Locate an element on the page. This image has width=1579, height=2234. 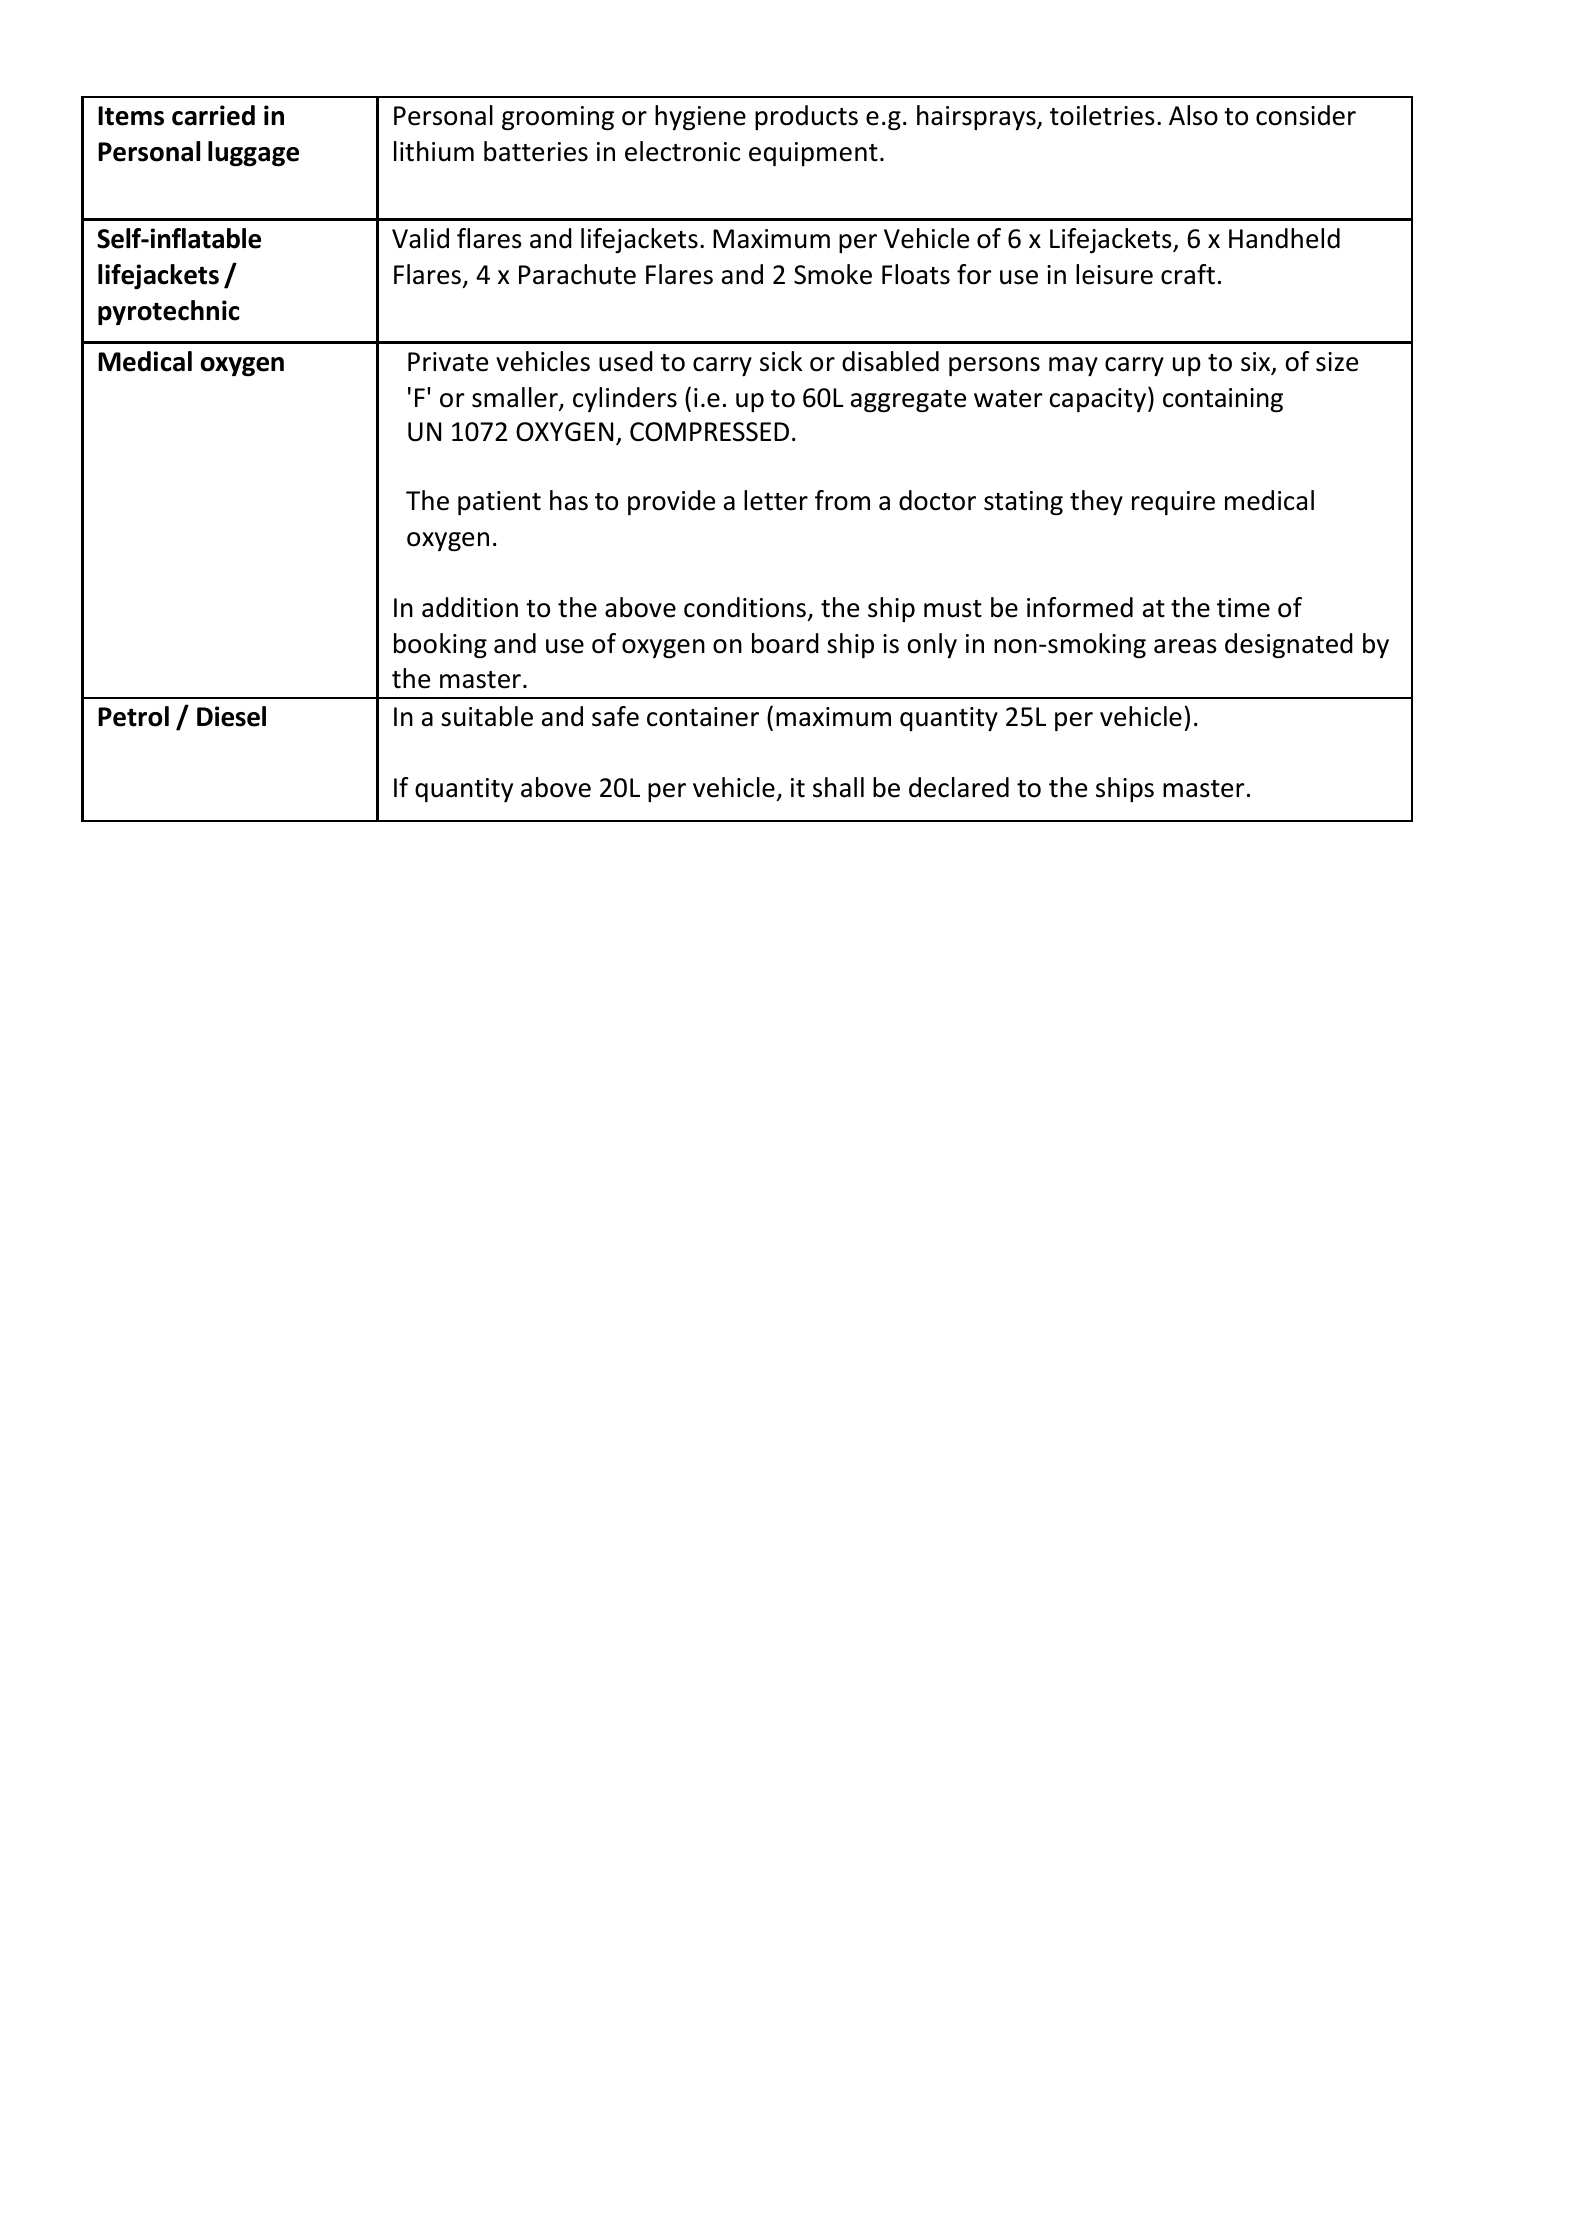
containing is located at coordinates (1223, 400).
